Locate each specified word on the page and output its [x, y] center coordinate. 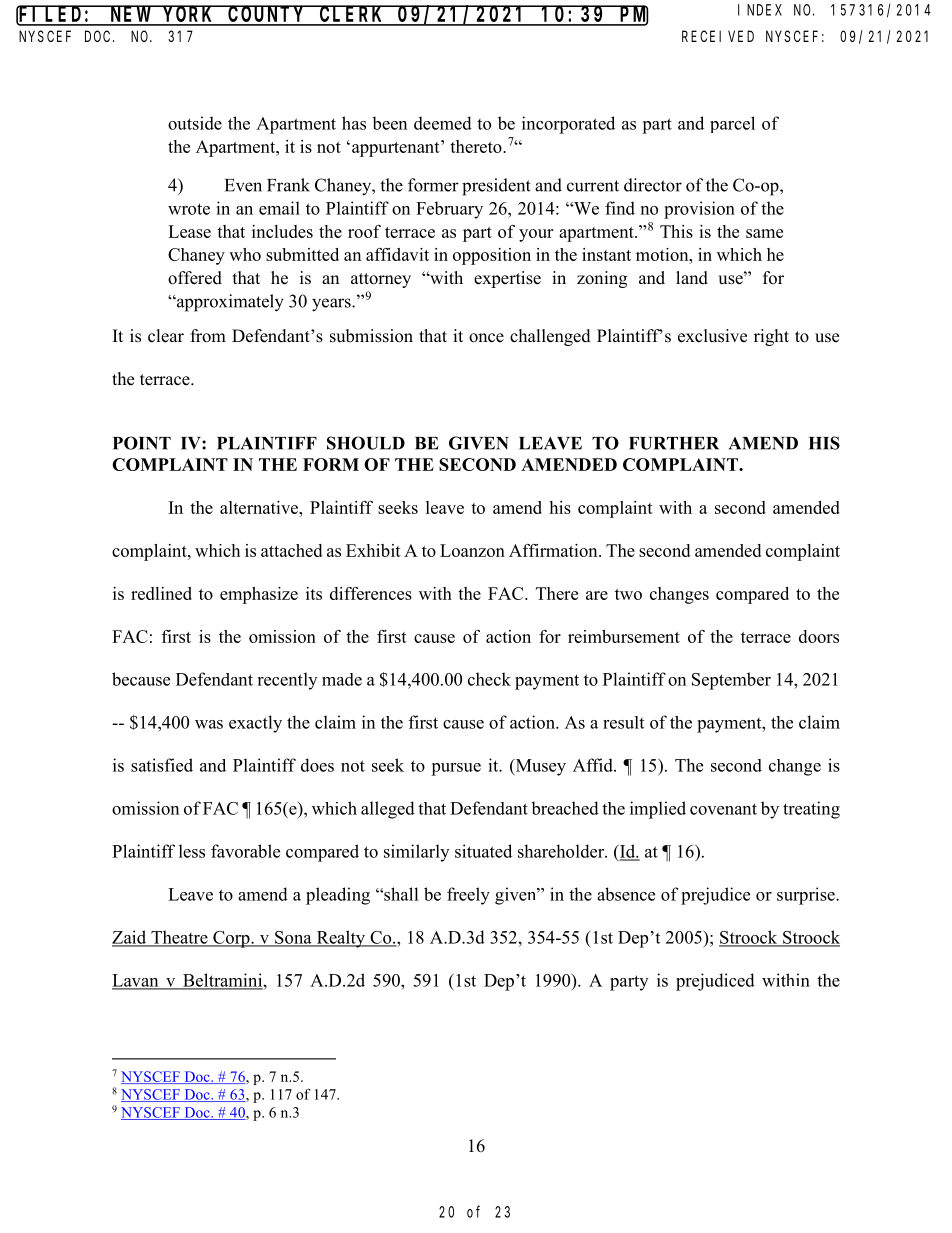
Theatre [179, 938]
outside [195, 123]
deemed [443, 123]
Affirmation [554, 550]
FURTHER [674, 443]
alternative [260, 507]
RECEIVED [718, 36]
